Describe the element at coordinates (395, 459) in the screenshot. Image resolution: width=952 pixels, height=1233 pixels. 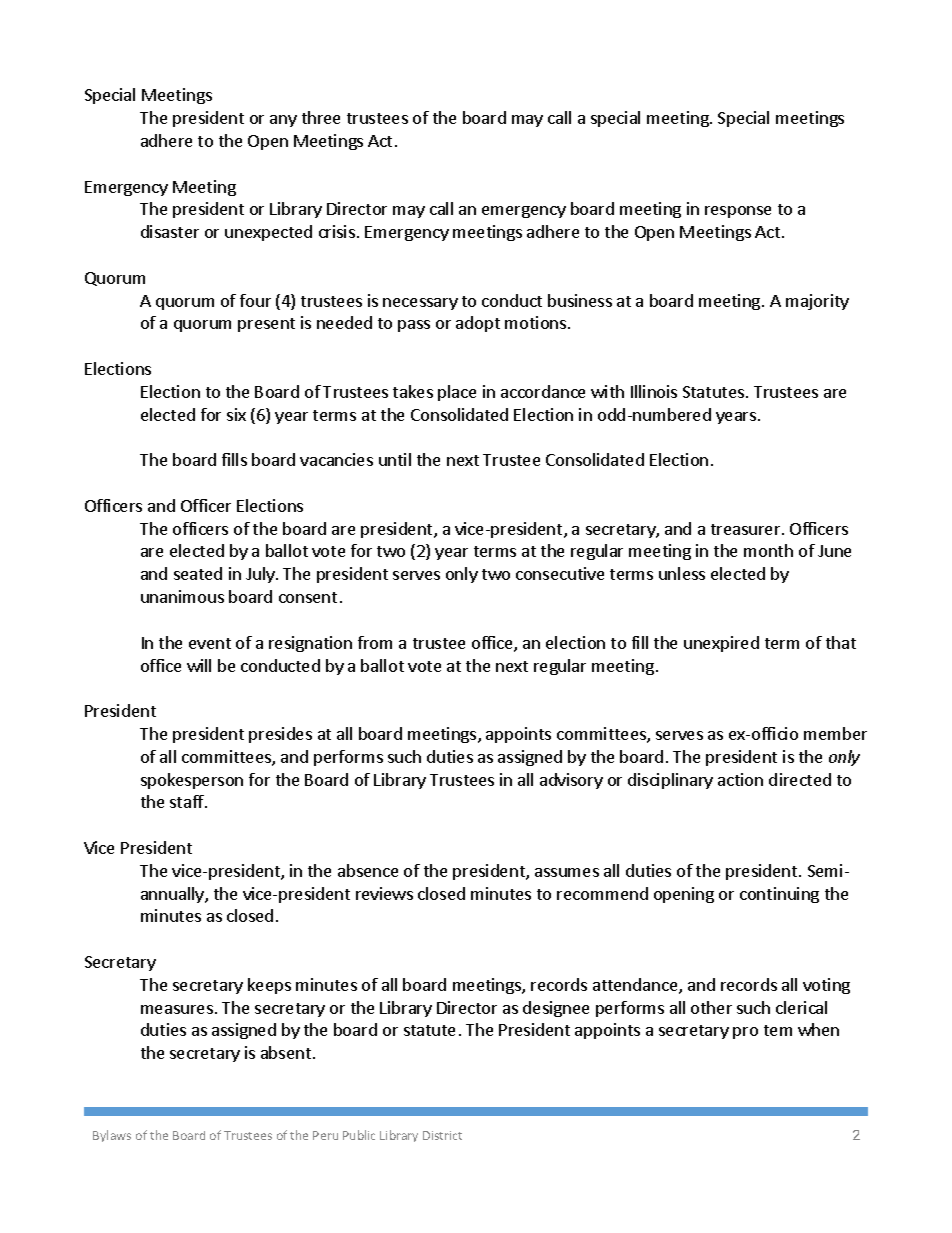
I see `until` at that location.
